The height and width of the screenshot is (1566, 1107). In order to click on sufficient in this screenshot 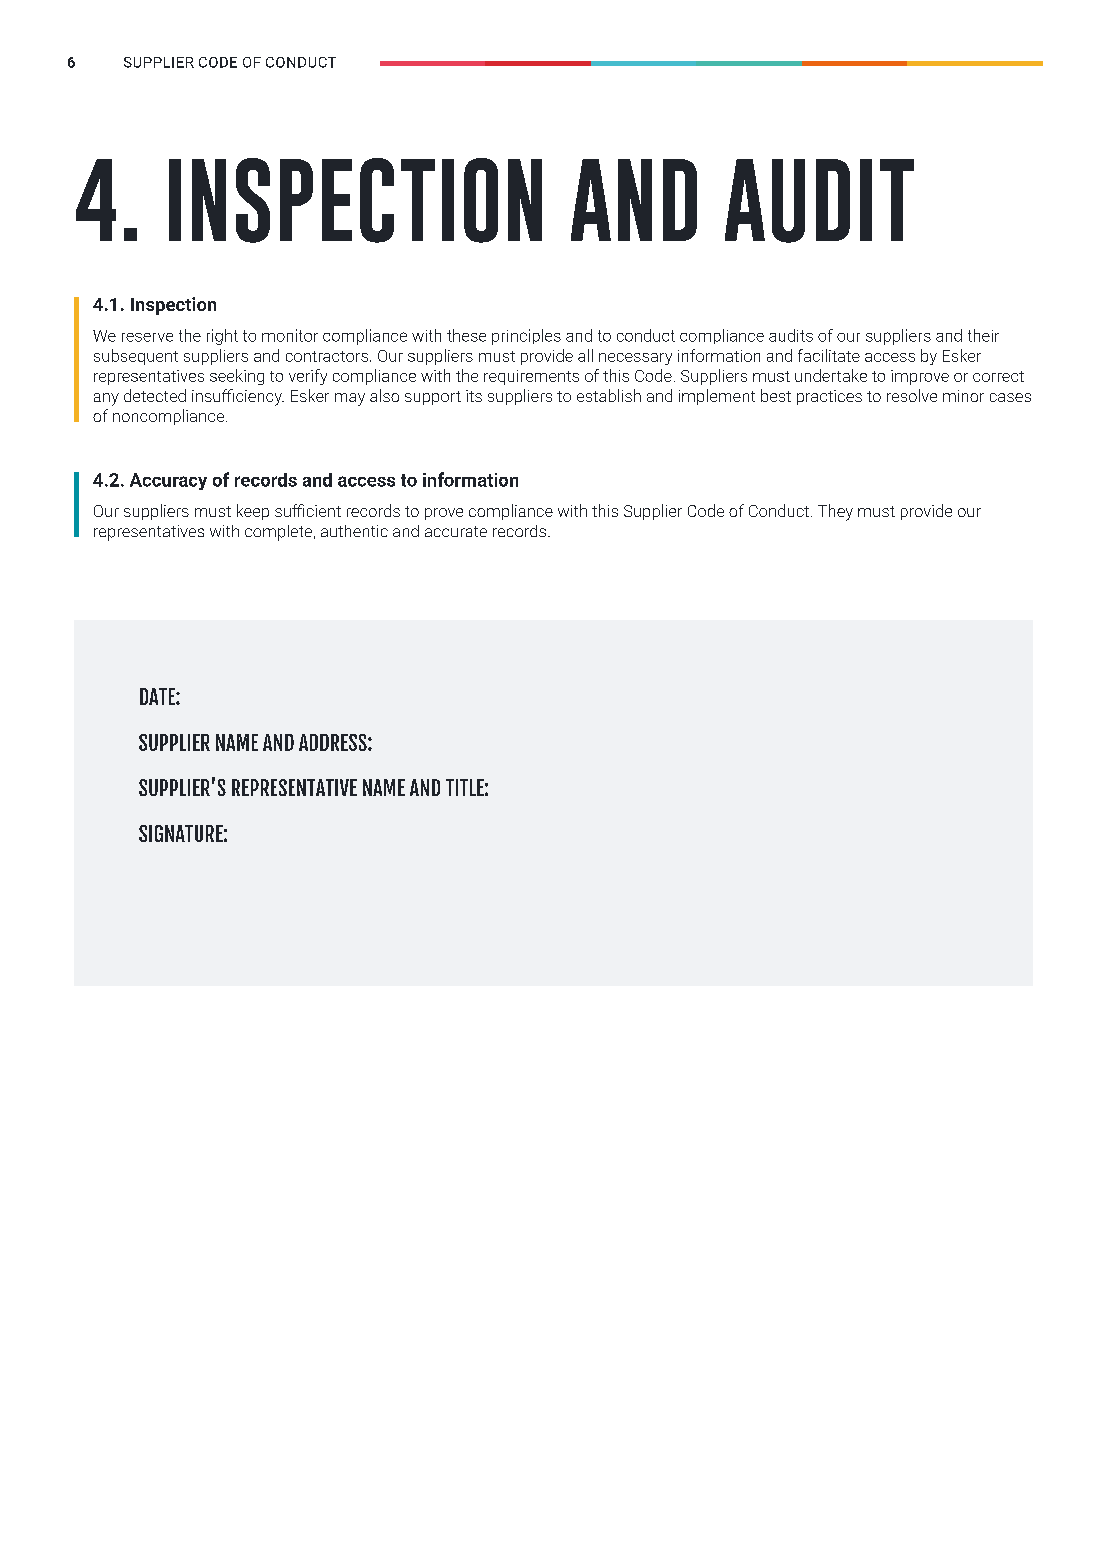, I will do `click(308, 510)`.
